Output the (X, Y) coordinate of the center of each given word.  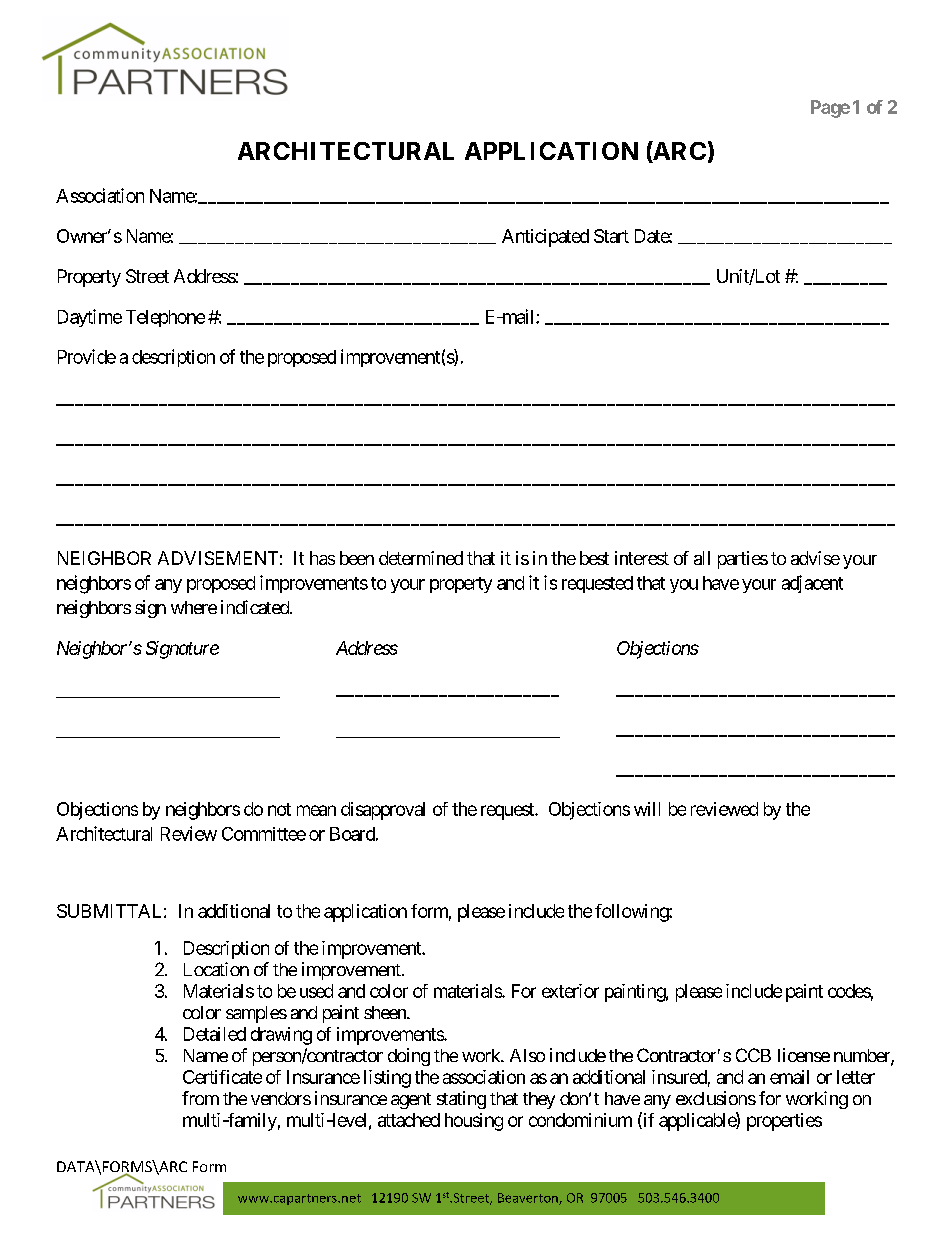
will (647, 809)
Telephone (165, 318)
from (200, 1098)
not (279, 809)
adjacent (812, 584)
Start (611, 236)
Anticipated (545, 238)
